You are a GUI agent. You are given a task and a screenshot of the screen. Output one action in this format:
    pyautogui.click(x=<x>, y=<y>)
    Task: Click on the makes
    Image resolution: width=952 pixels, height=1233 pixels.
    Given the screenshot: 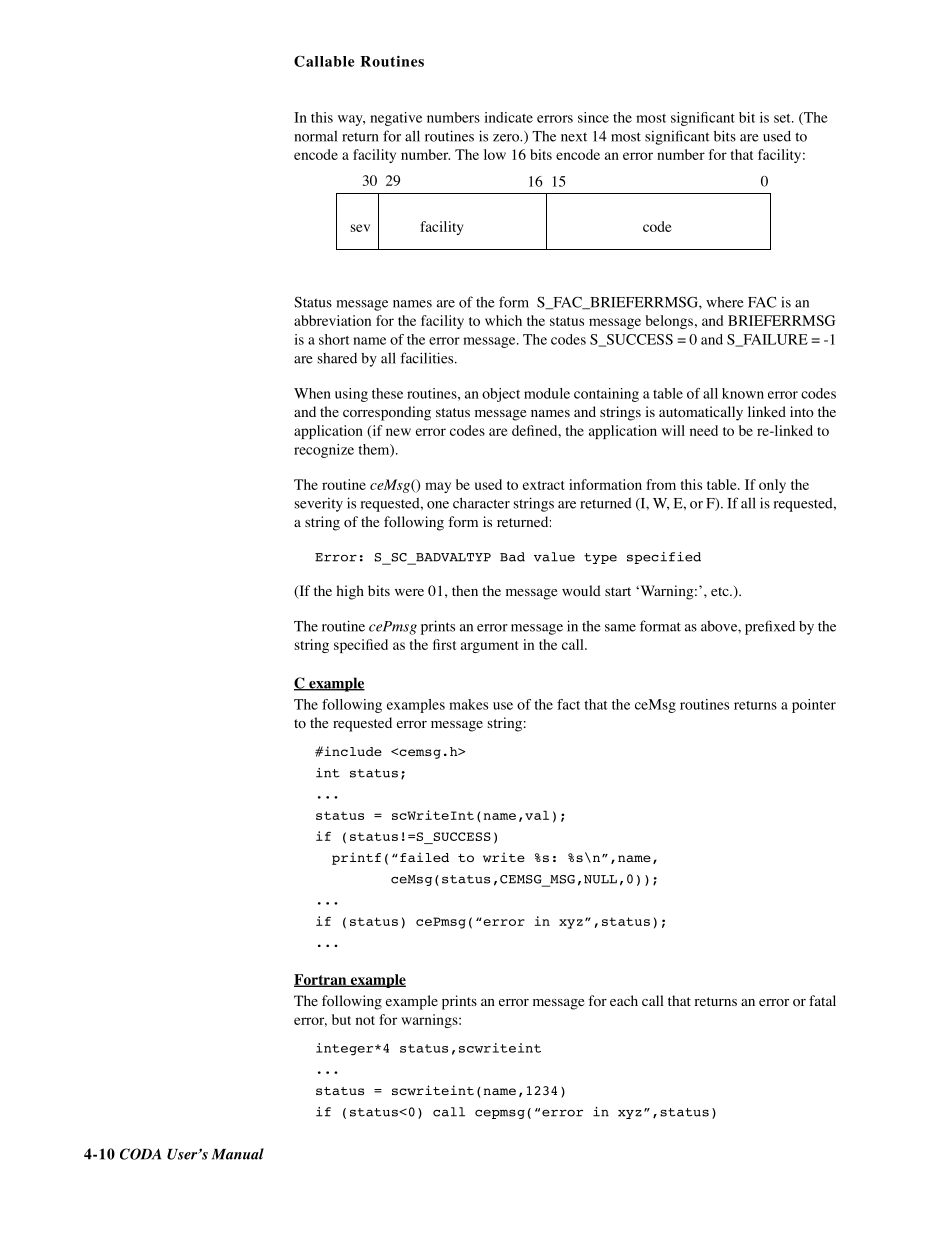 What is the action you would take?
    pyautogui.click(x=468, y=704)
